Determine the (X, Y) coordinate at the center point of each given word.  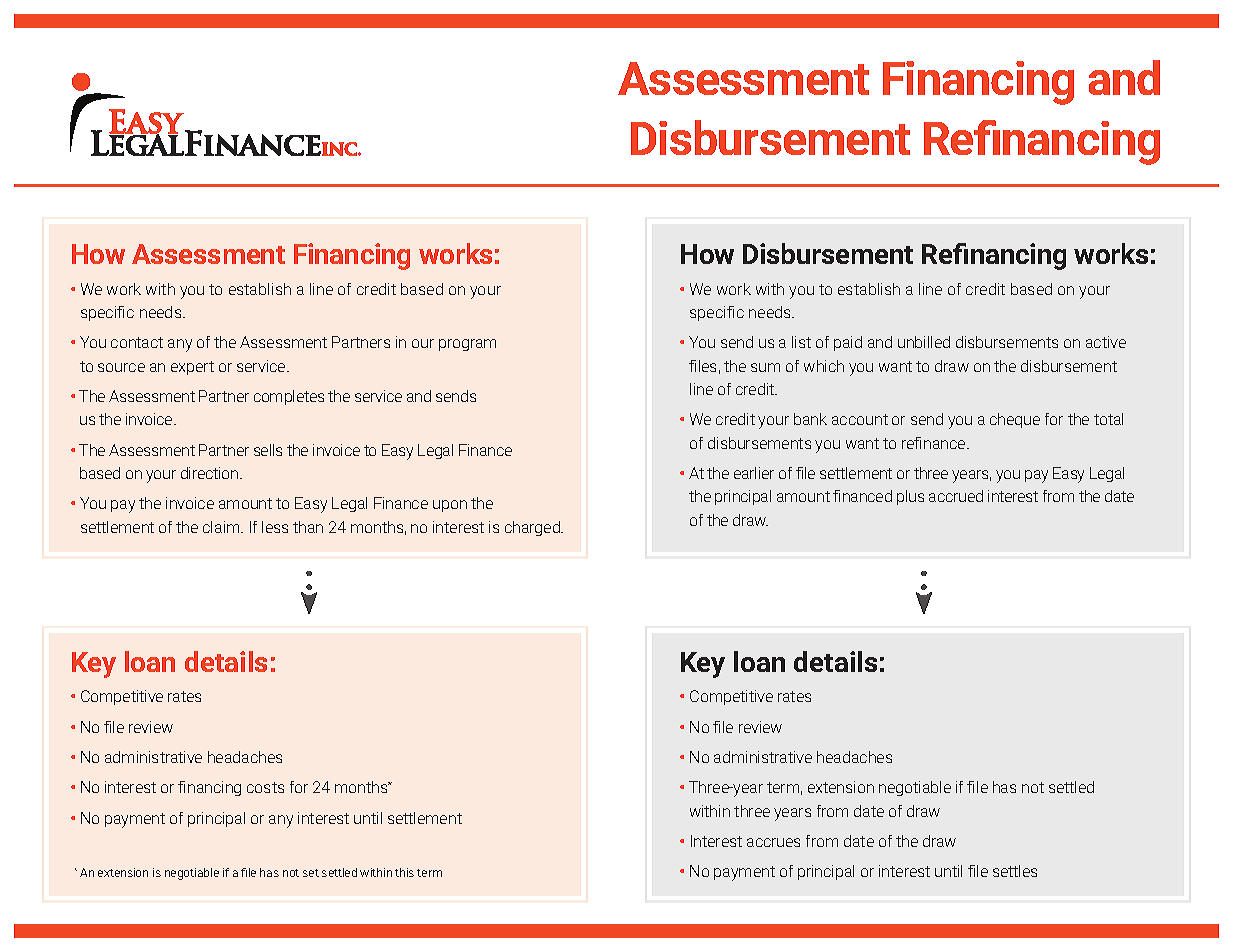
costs (265, 787)
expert (192, 368)
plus (910, 497)
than (308, 527)
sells (268, 450)
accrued (956, 496)
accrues (773, 842)
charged (533, 528)
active (1106, 342)
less (275, 527)
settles (1015, 871)
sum (765, 367)
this (404, 872)
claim (222, 527)
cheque (1015, 420)
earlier (754, 473)
